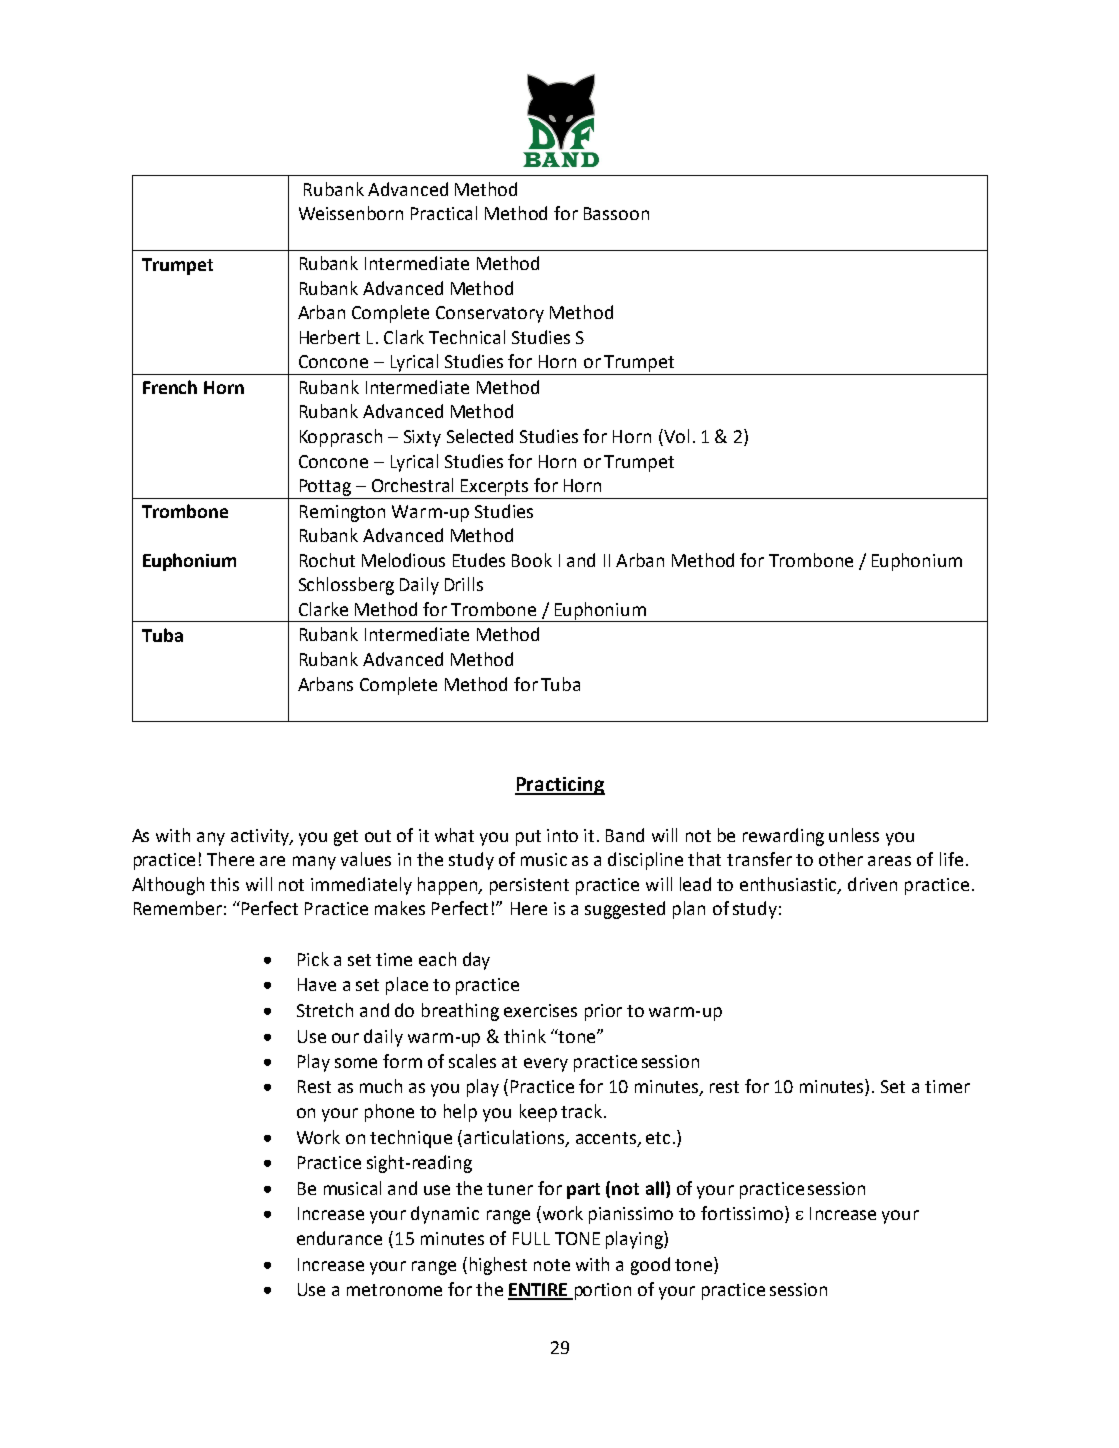 This page has width=1119, height=1448. What do you see at coordinates (529, 886) in the page?
I see `persistent` at bounding box center [529, 886].
